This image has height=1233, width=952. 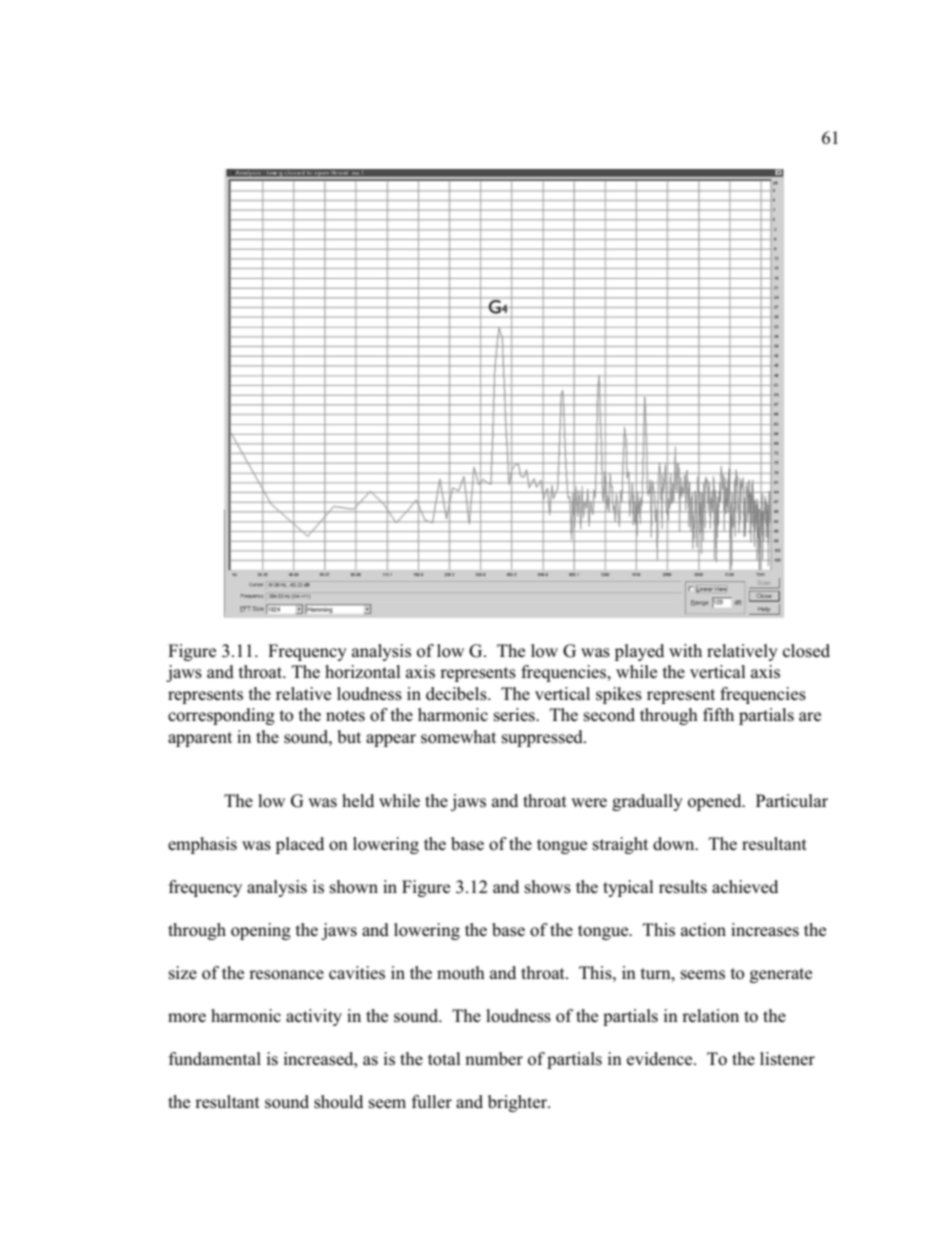 What do you see at coordinates (703, 930) in the image?
I see `action` at bounding box center [703, 930].
